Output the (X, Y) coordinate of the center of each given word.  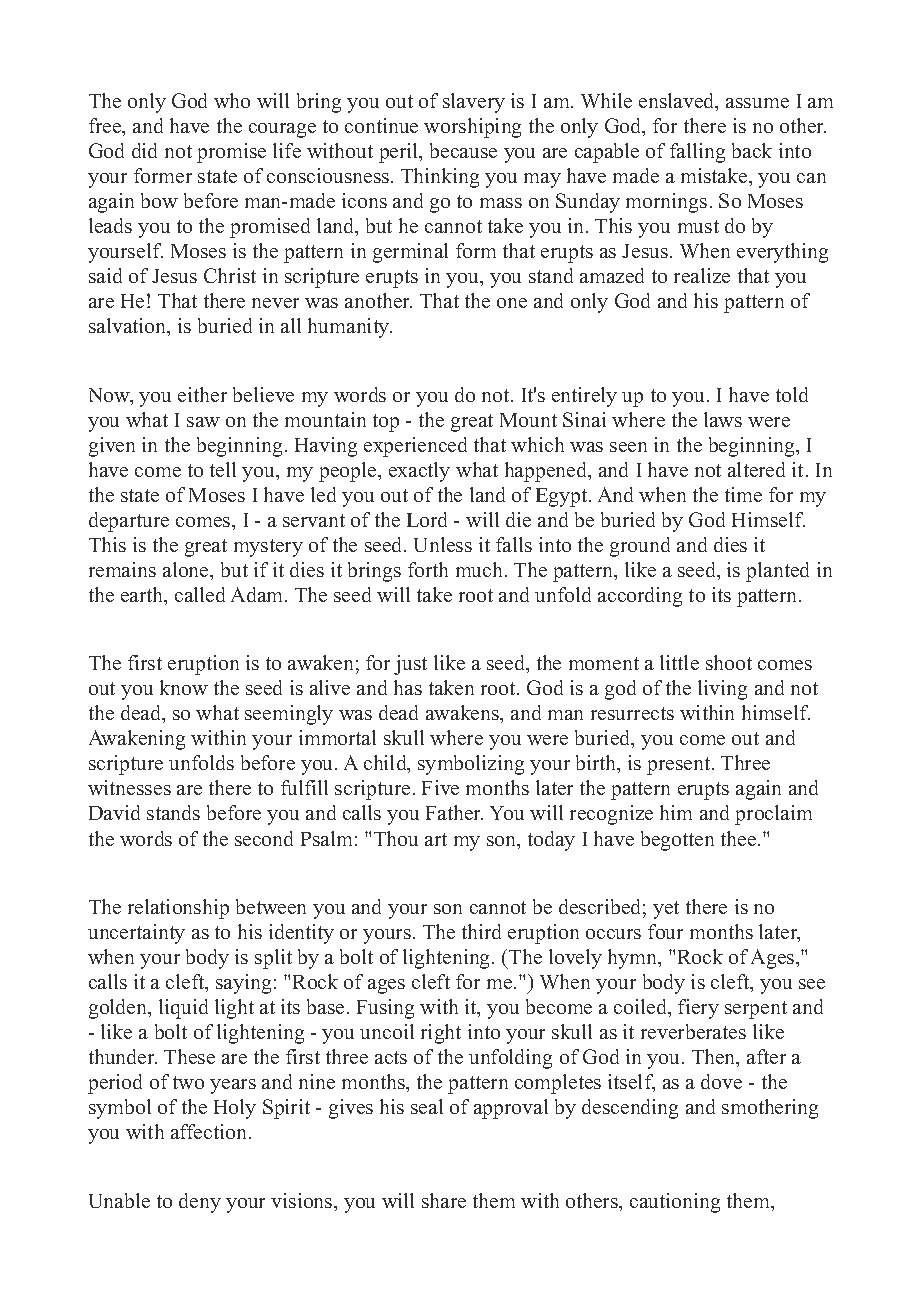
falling (697, 153)
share (444, 1200)
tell (223, 469)
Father (454, 812)
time (743, 494)
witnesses (129, 787)
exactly (419, 472)
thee (740, 838)
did (144, 150)
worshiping (472, 128)
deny (200, 1203)
